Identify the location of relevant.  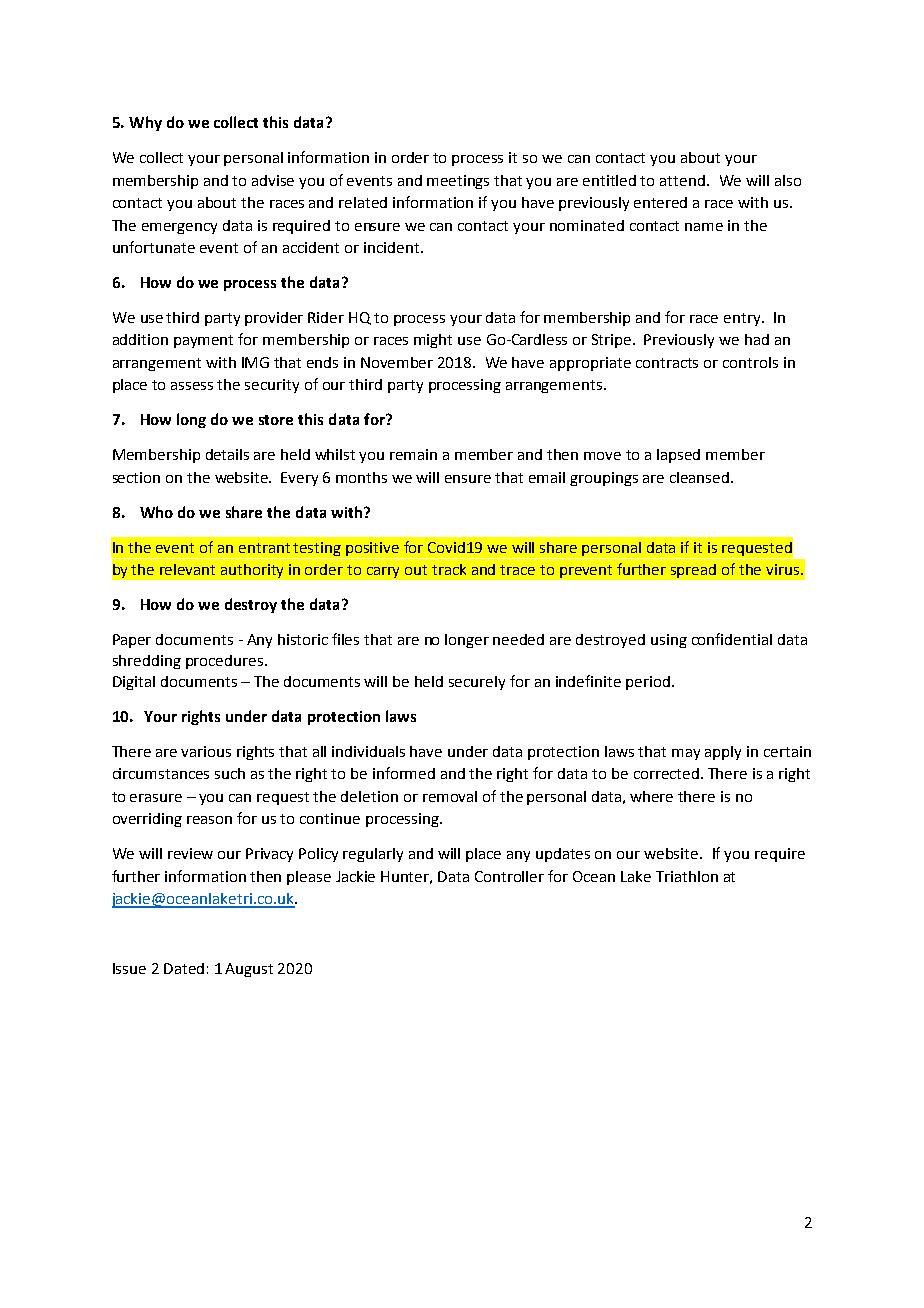
(187, 569).
